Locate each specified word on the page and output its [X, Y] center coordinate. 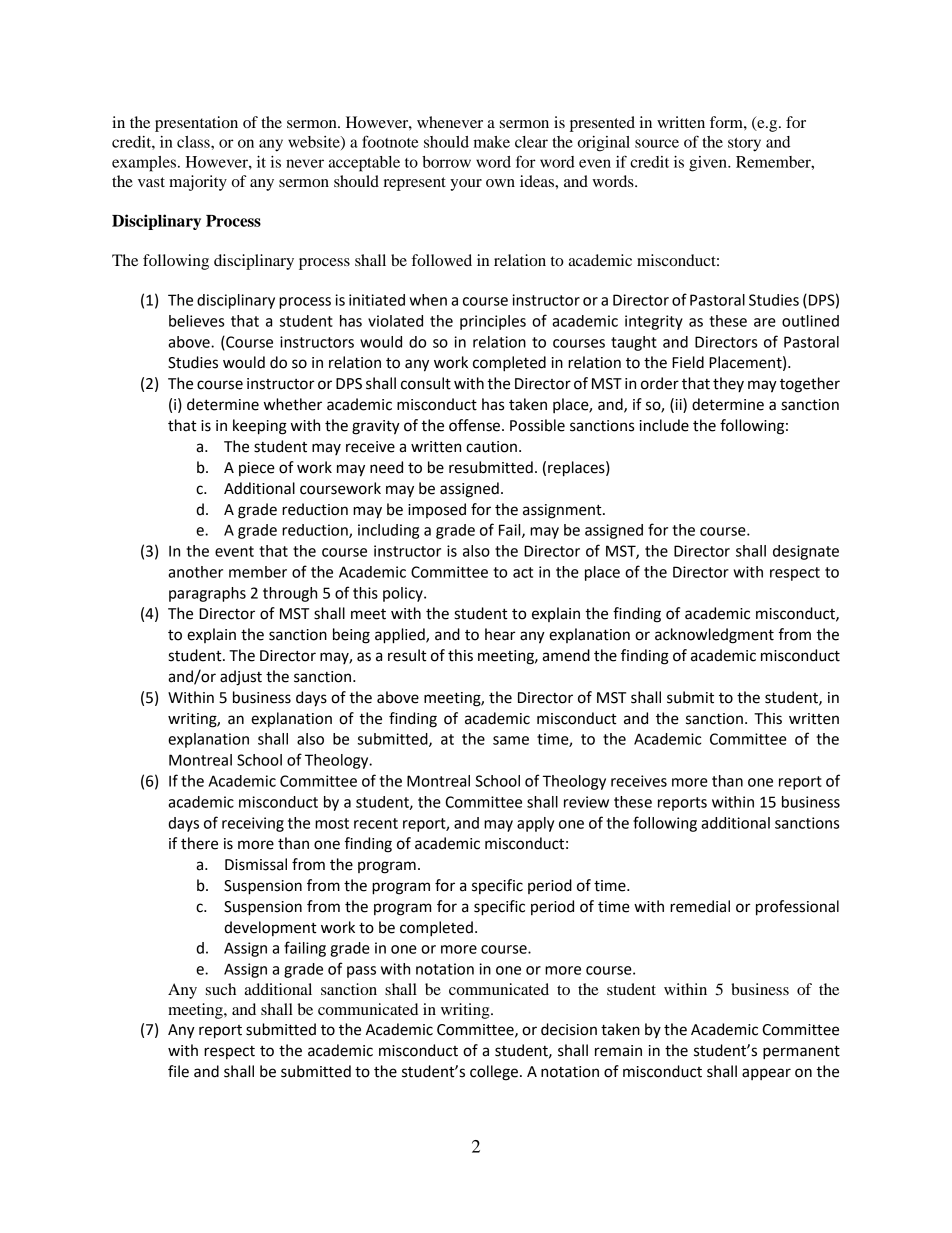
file [178, 1071]
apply [535, 824]
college [494, 1073]
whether [293, 404]
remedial [700, 906]
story [744, 145]
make [491, 142]
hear [500, 634]
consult [426, 383]
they [728, 384]
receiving [253, 824]
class [194, 142]
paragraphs [207, 594]
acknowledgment [714, 636]
